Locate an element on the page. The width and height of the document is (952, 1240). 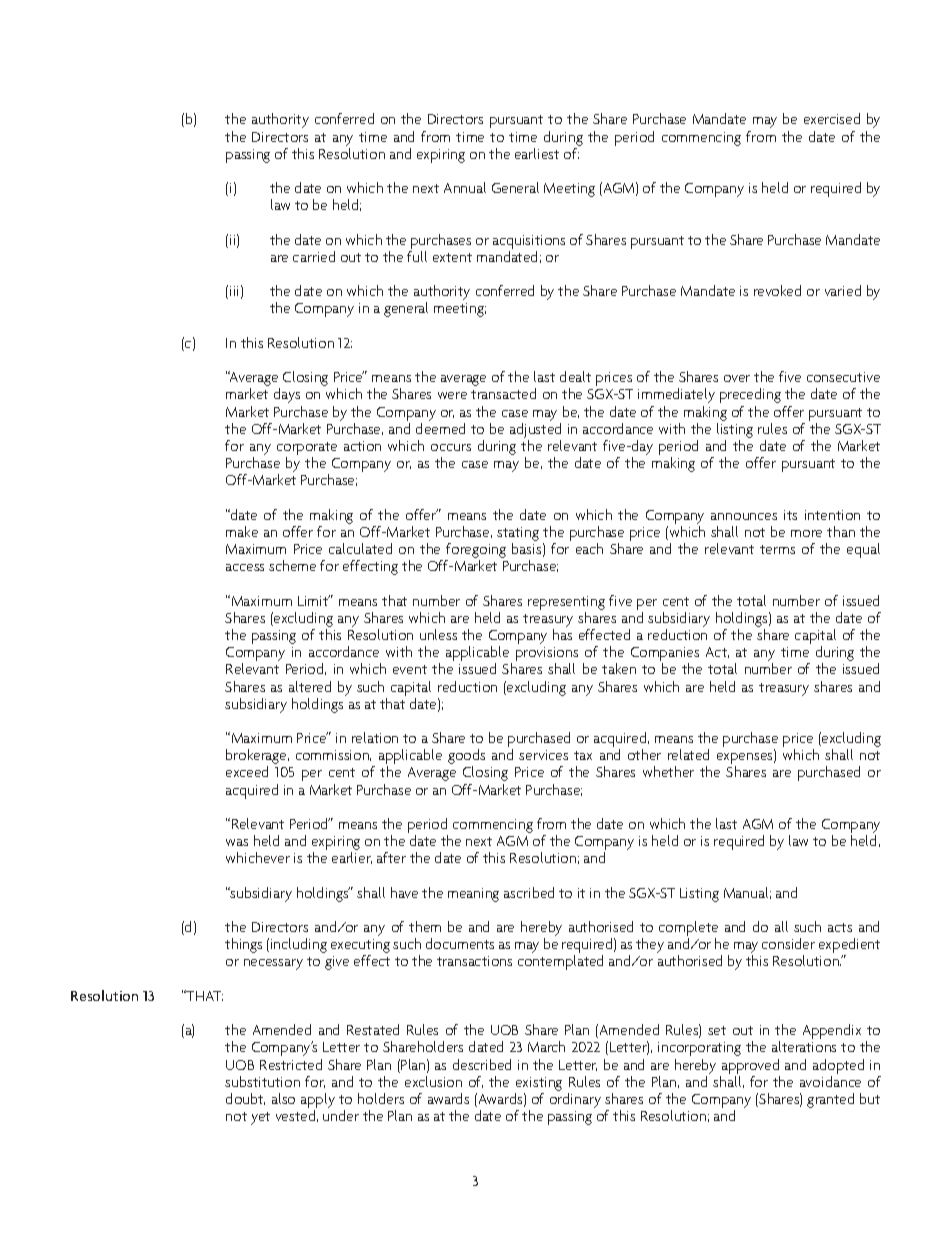
apply is located at coordinates (318, 1102).
